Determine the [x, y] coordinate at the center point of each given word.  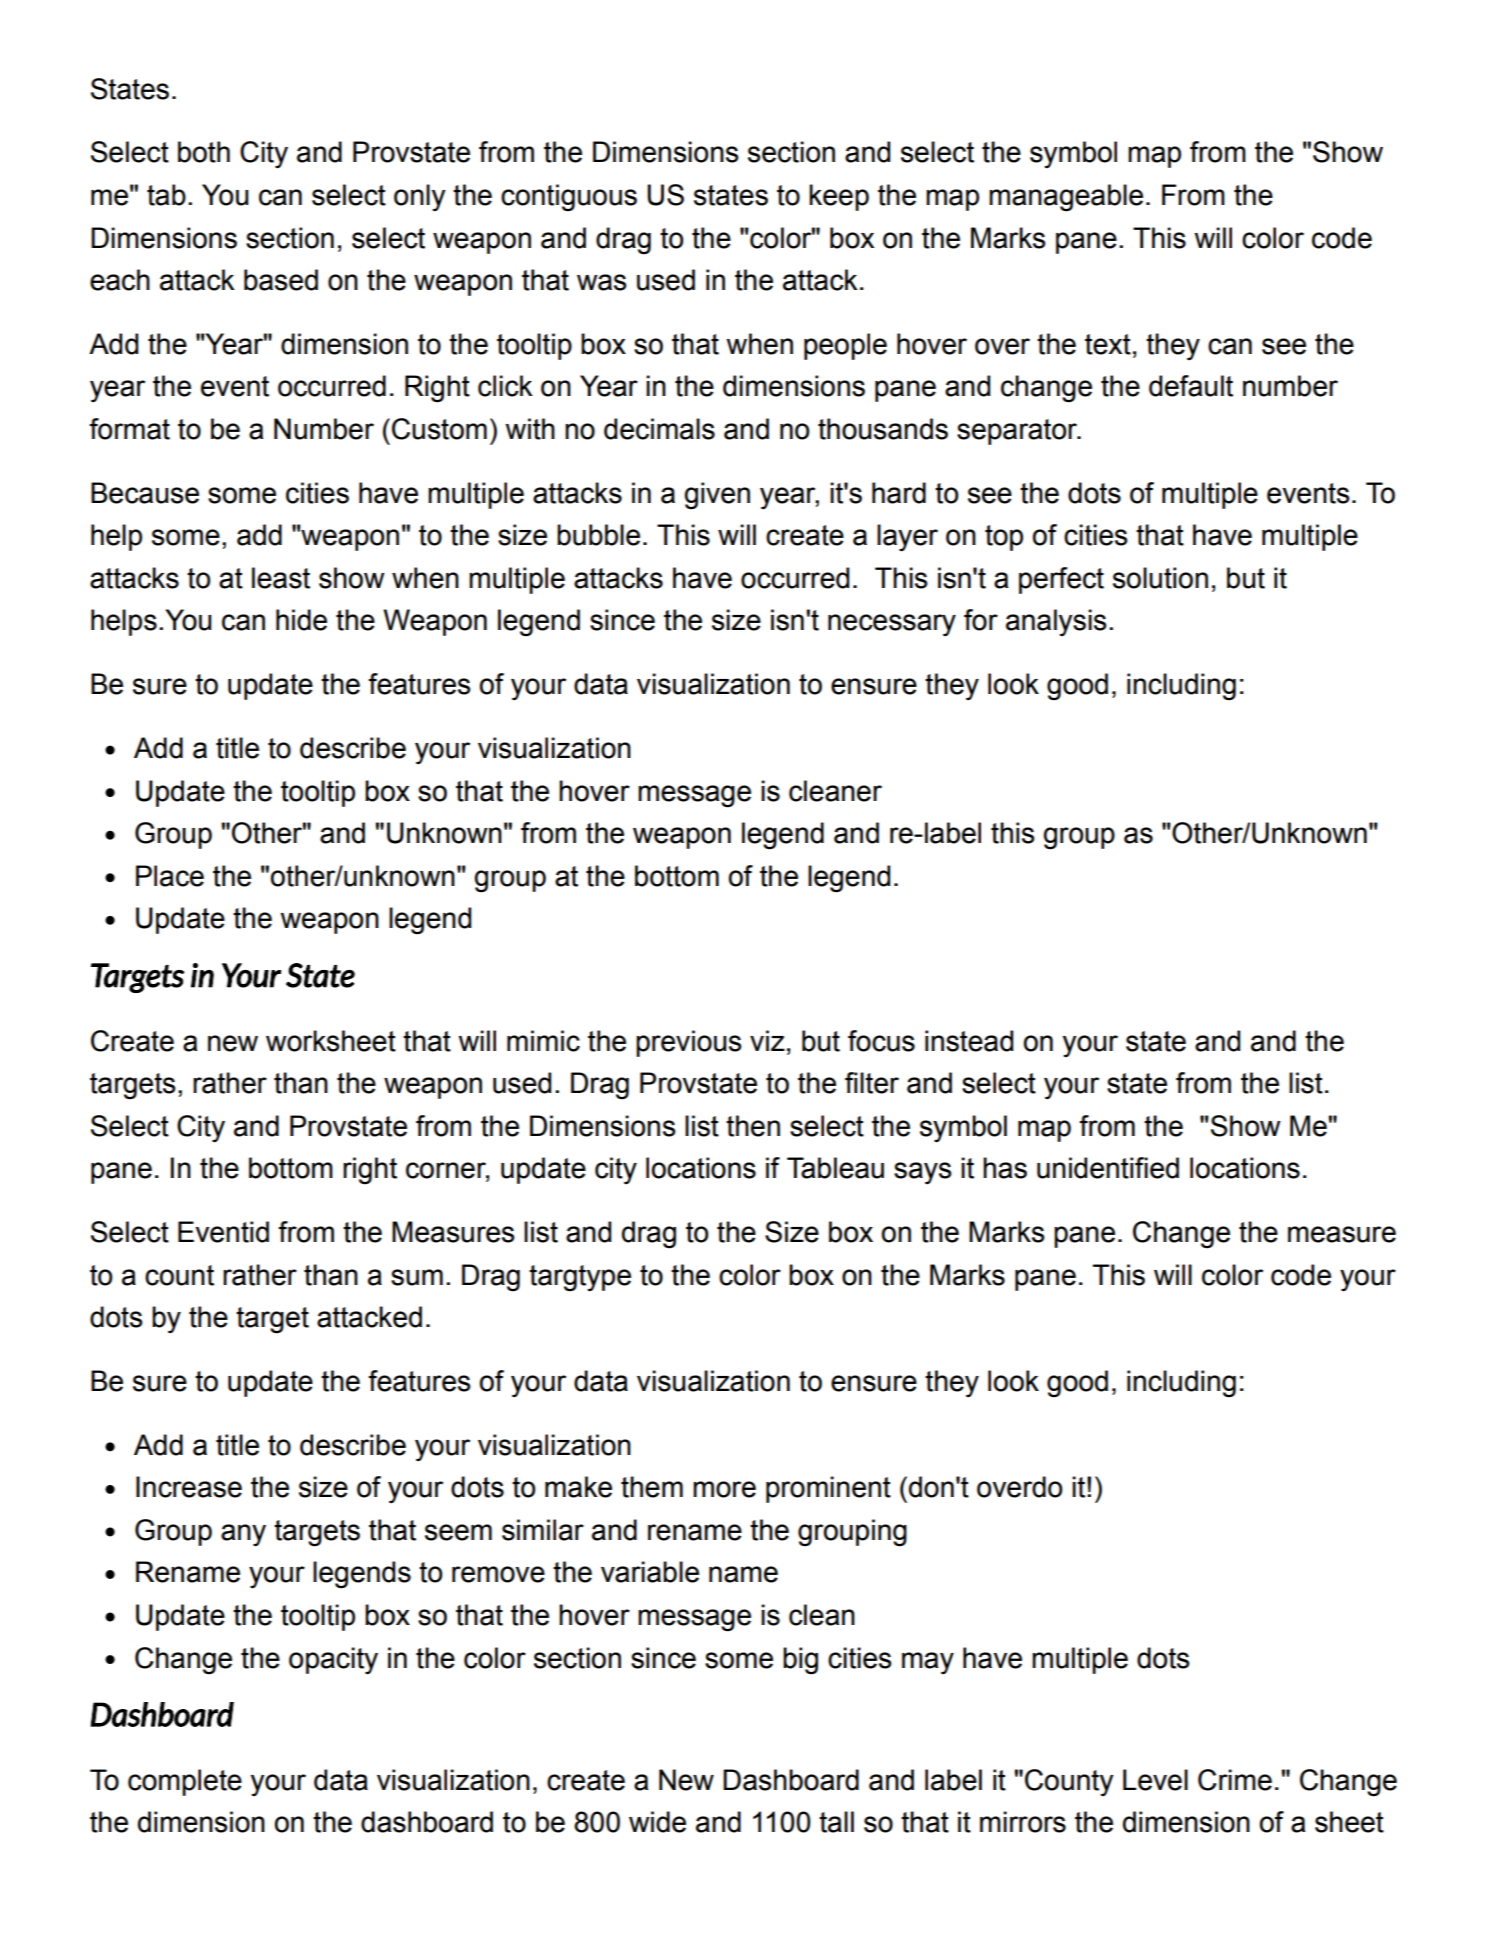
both [204, 152]
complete [185, 1782]
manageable [1066, 198]
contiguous [569, 198]
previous [689, 1043]
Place [170, 876]
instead [969, 1041]
